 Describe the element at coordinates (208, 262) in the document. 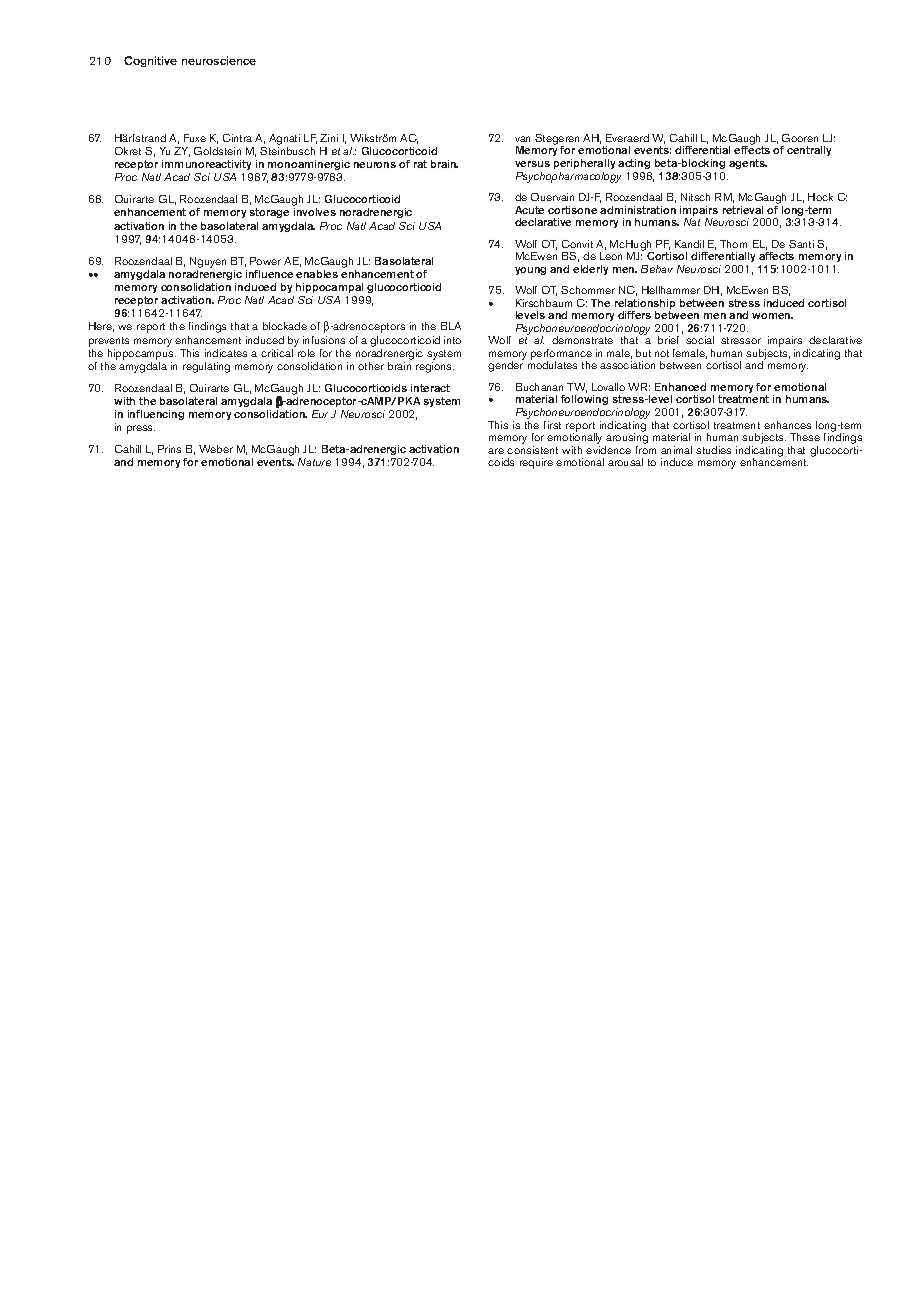

I see `Nguyen` at that location.
